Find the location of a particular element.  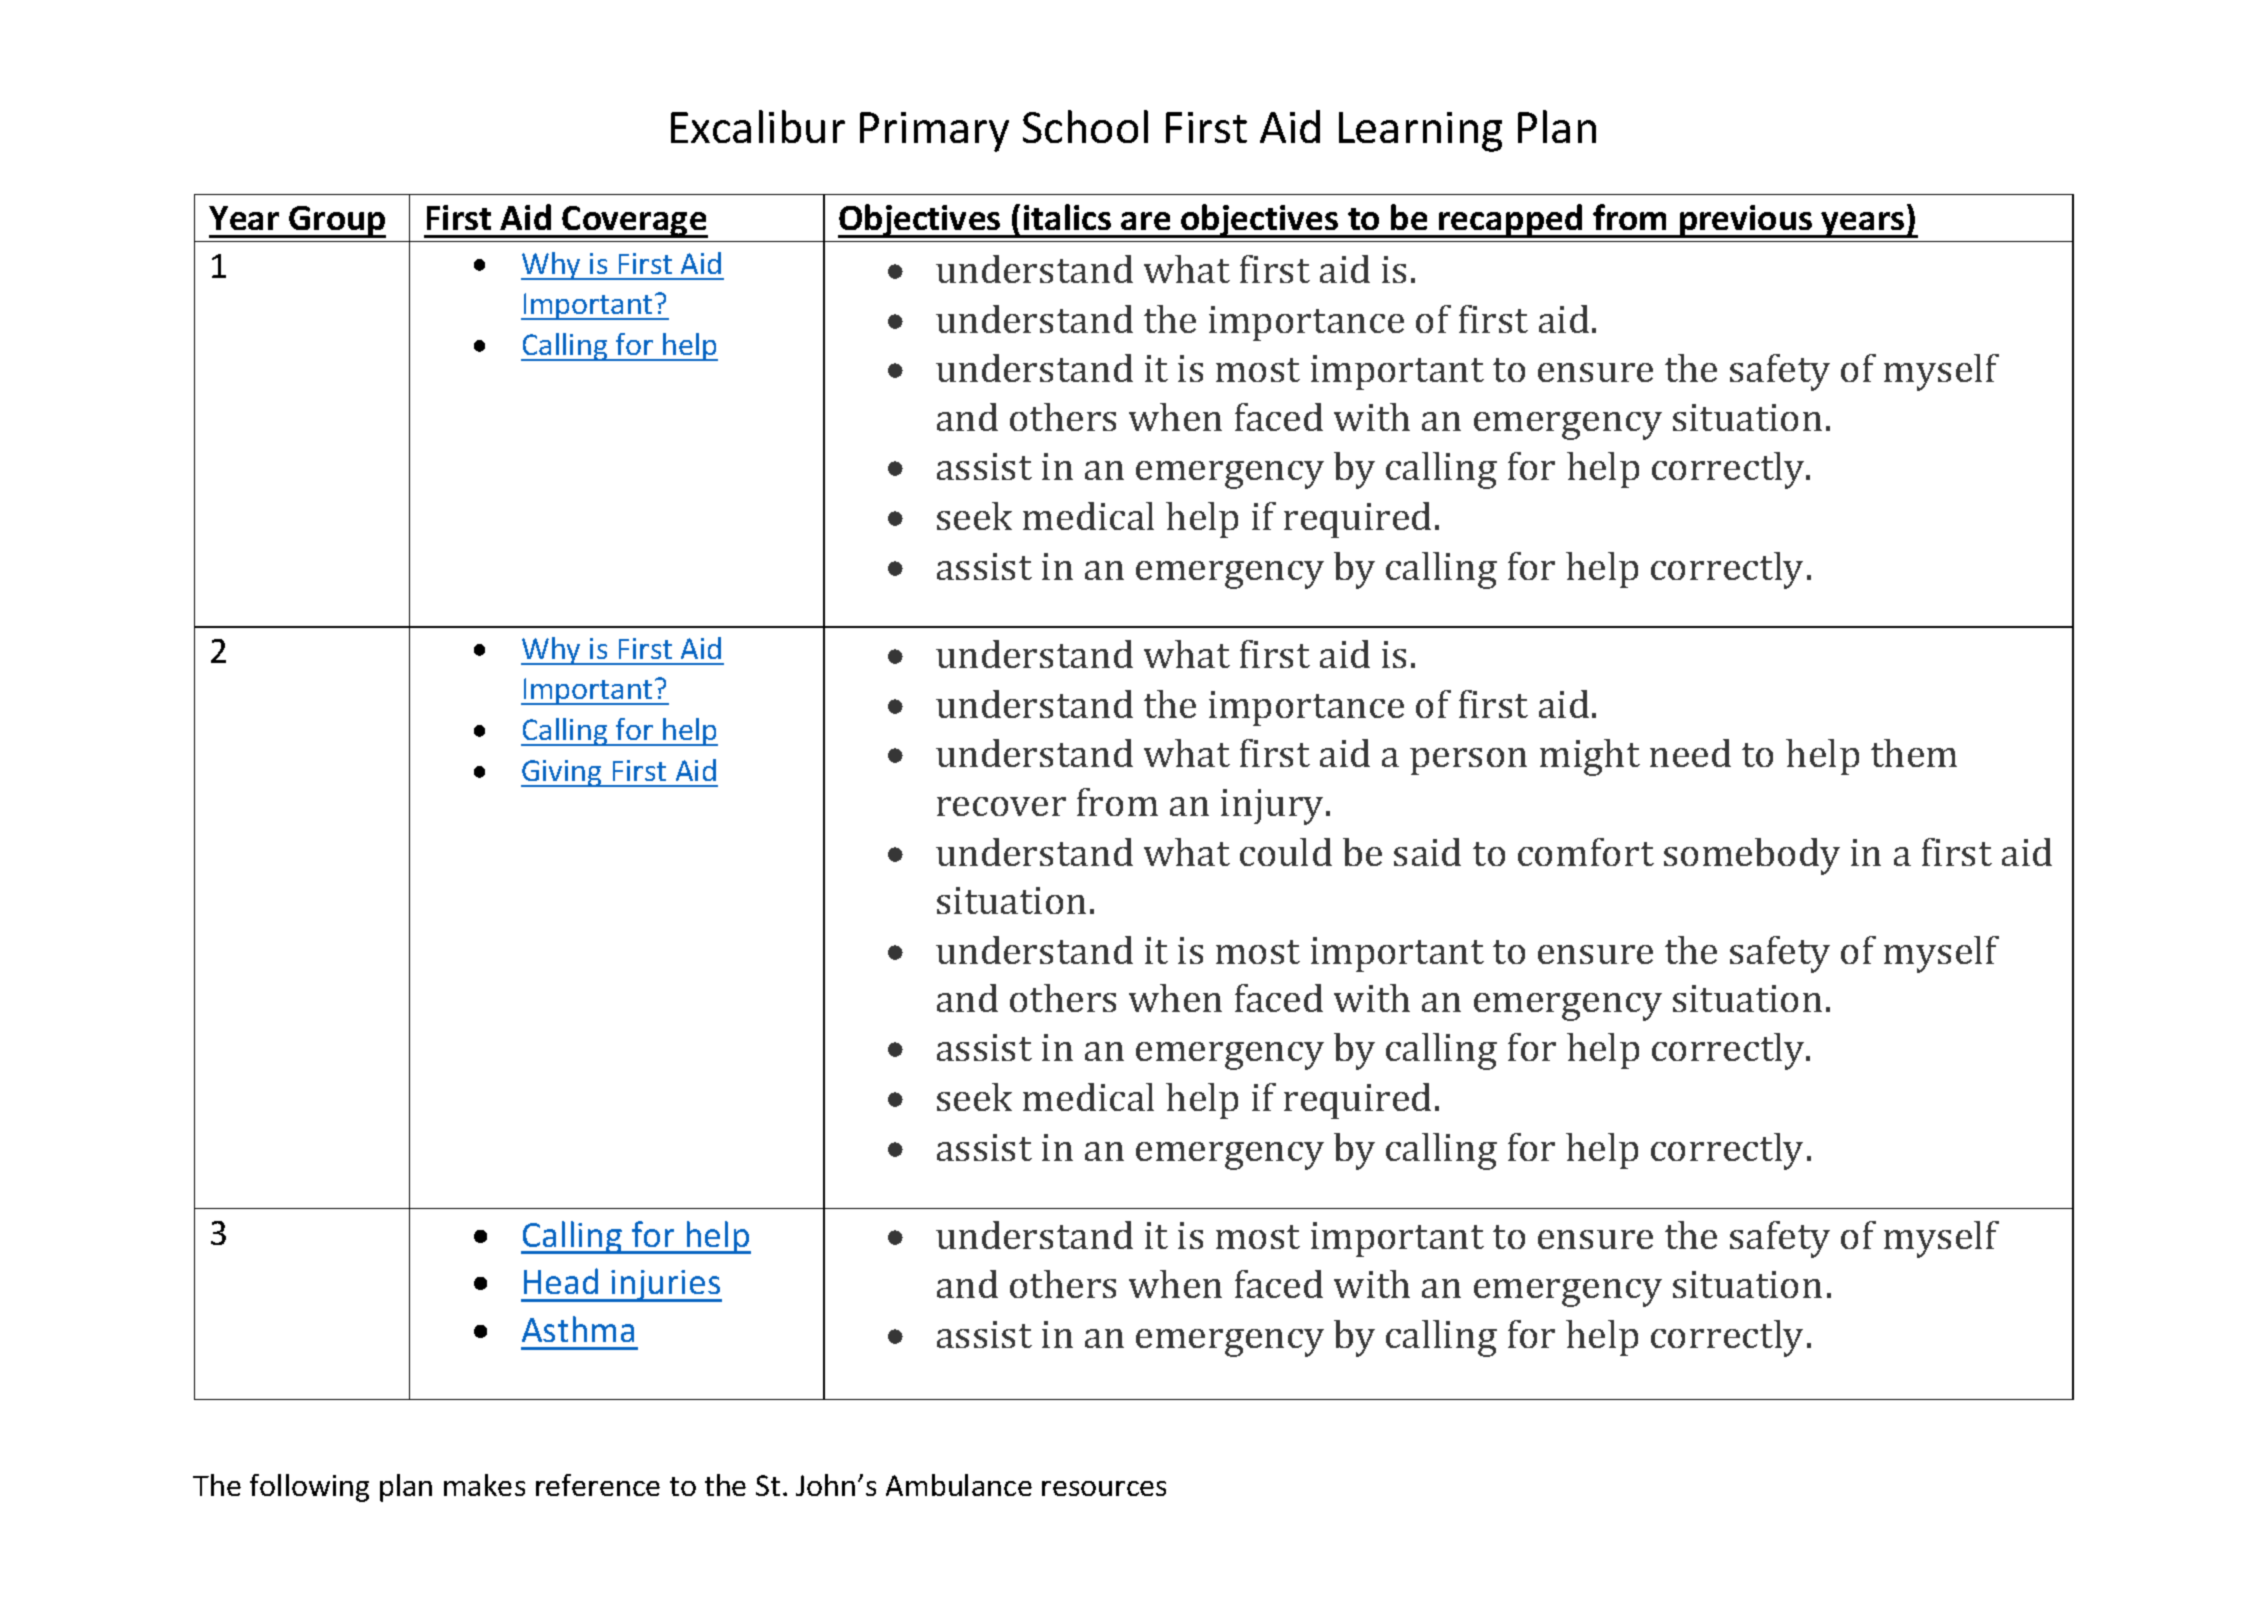

School is located at coordinates (1085, 126).
